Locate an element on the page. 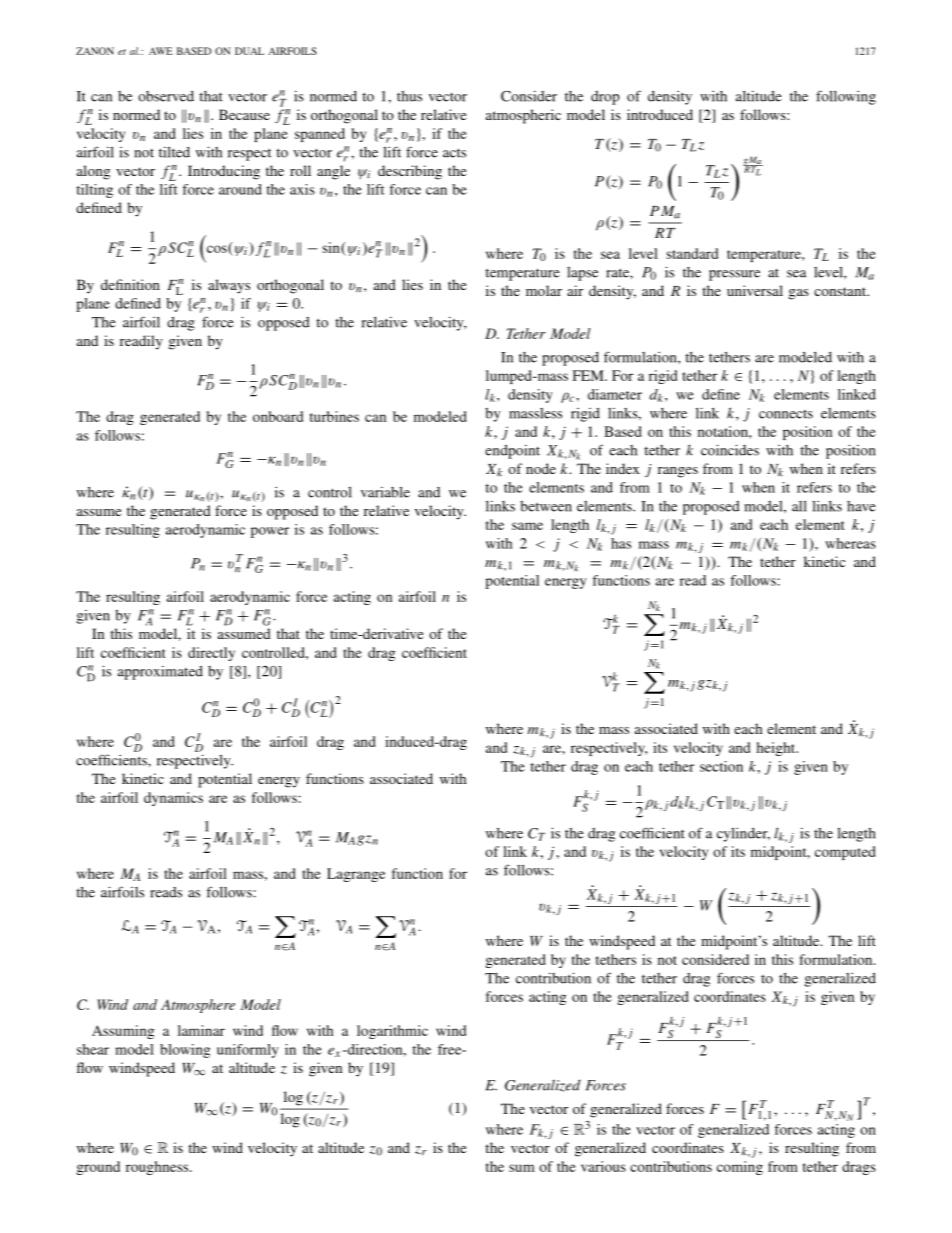 Image resolution: width=952 pixels, height=1233 pixels. atmospheric is located at coordinates (523, 116).
